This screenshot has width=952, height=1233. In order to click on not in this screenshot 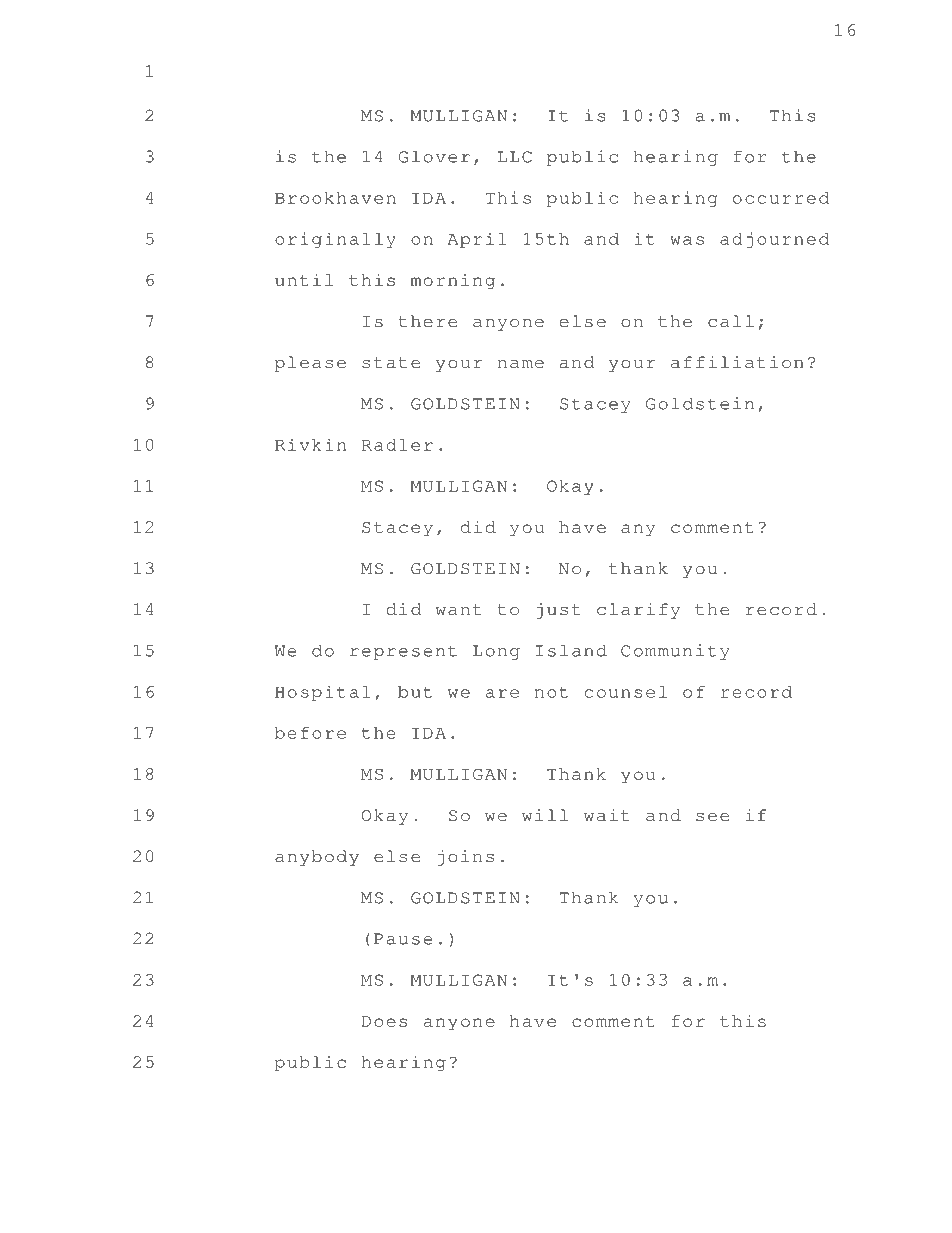, I will do `click(551, 692)`.
